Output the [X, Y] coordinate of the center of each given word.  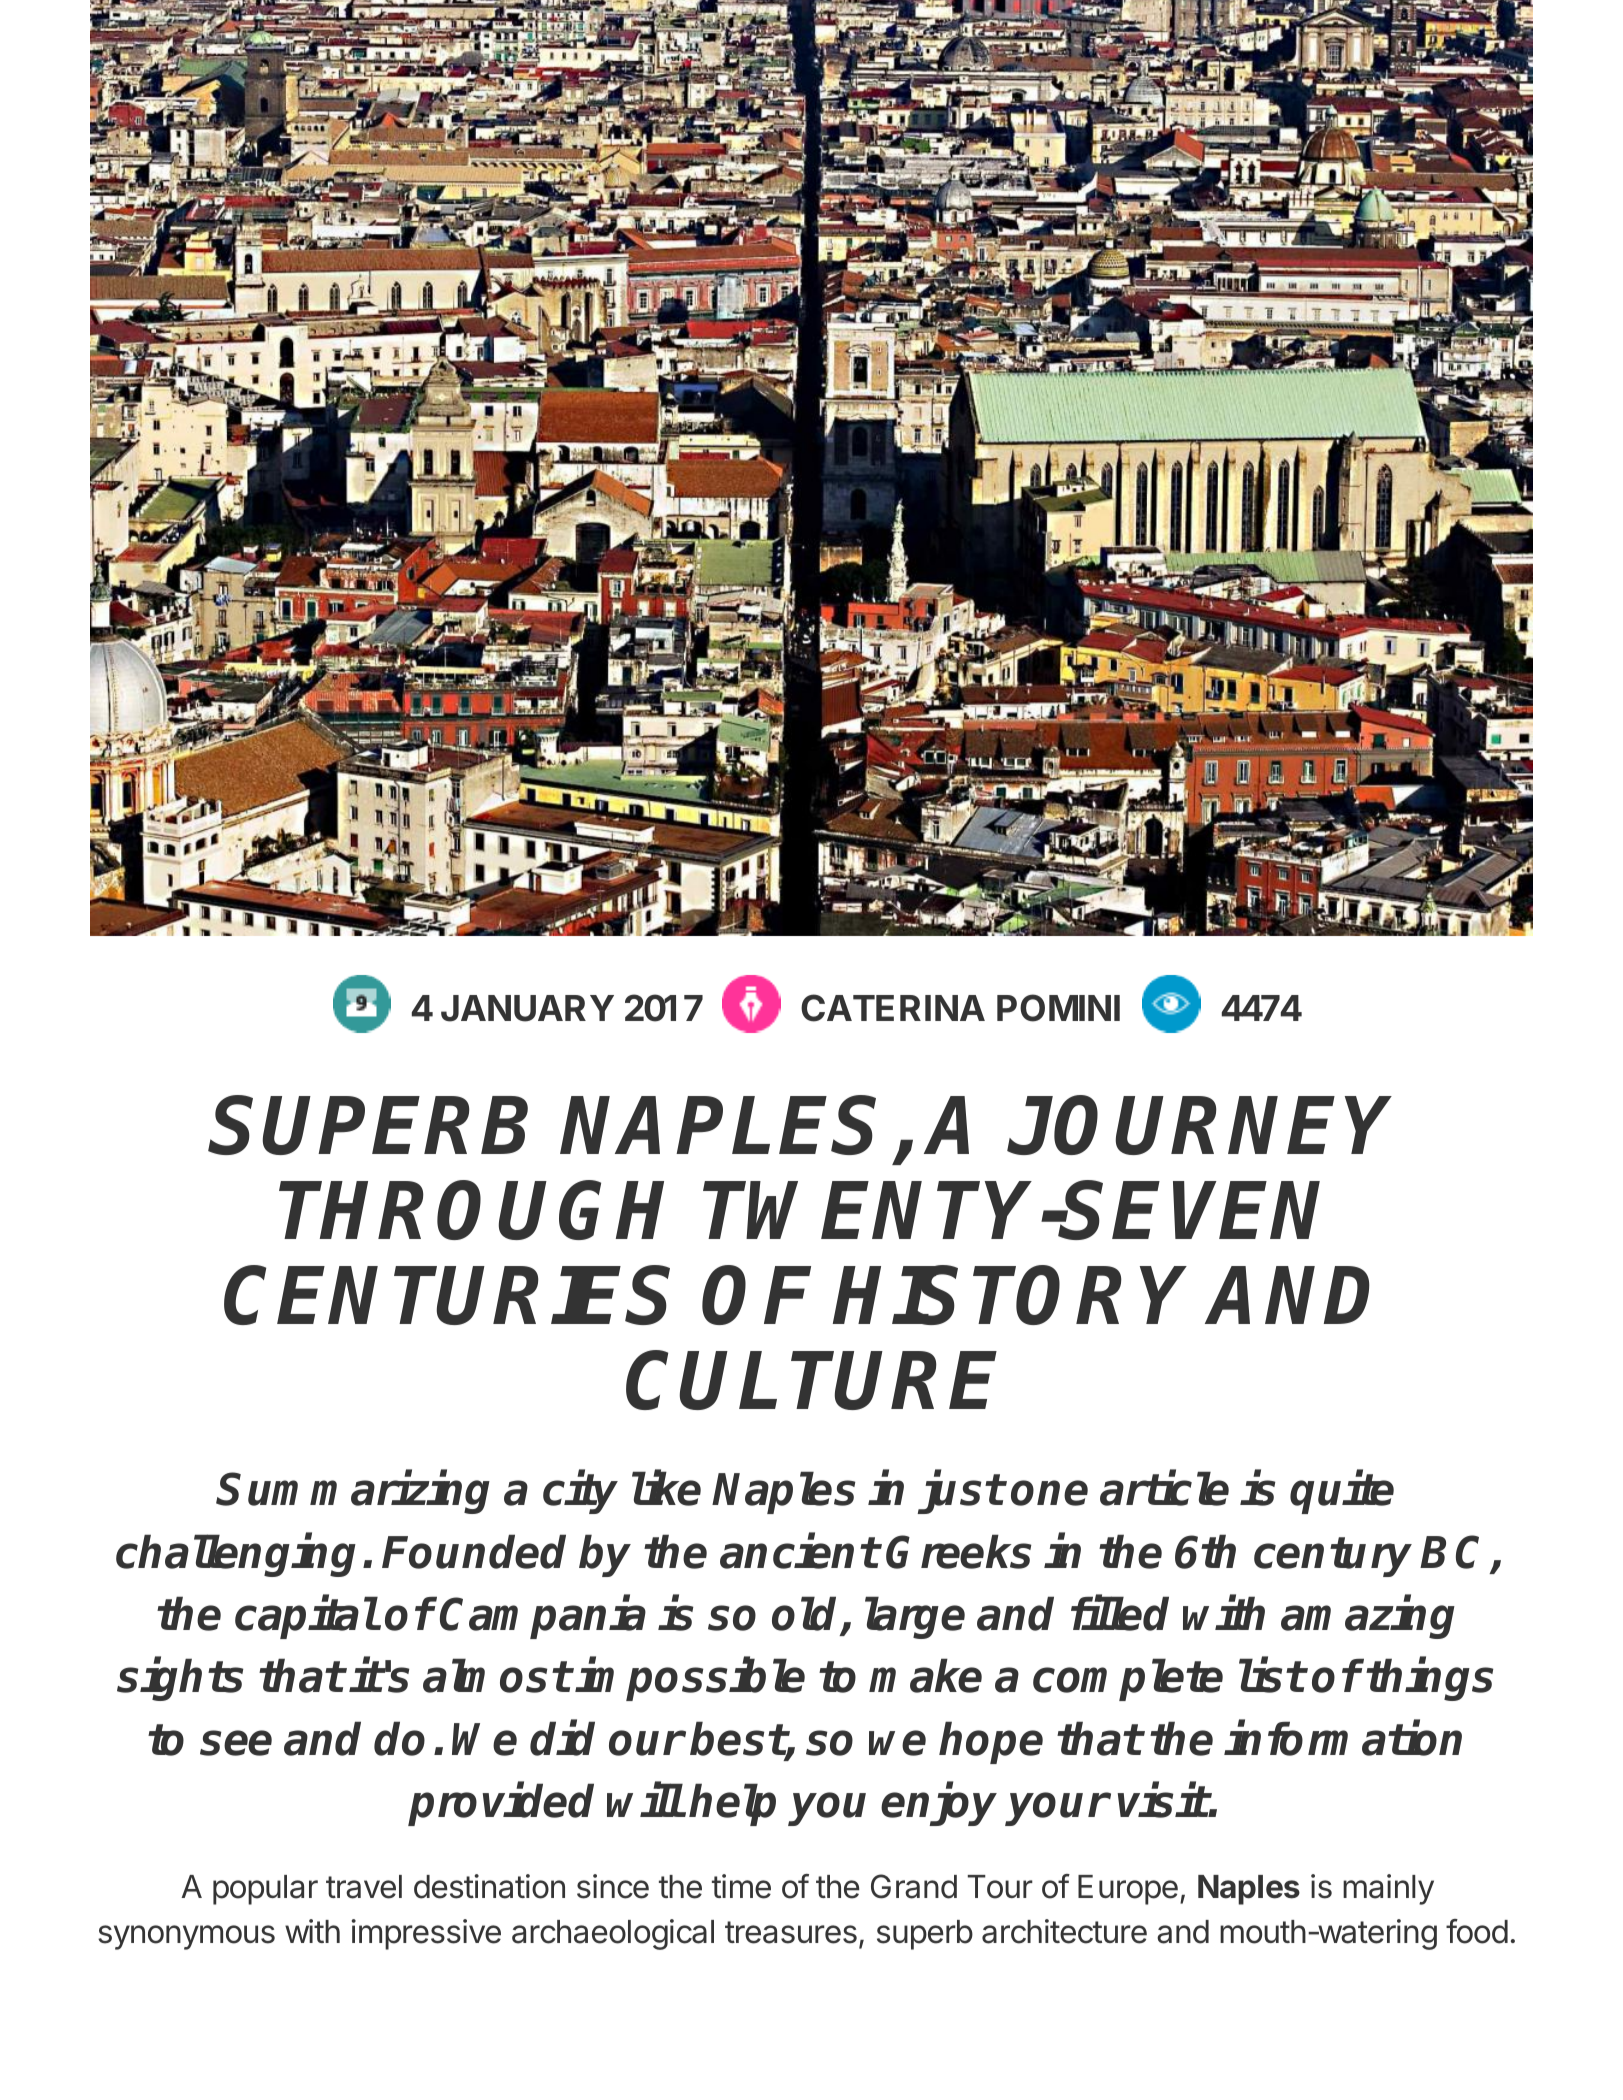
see [236, 1743]
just [960, 1493]
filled [1120, 1613]
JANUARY [527, 1008]
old [807, 1615]
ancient [799, 1551]
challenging [236, 1555]
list [1272, 1676]
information [1343, 1738]
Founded [474, 1551]
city [580, 1493]
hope [991, 1742]
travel [364, 1887]
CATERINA [893, 1008]
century [1333, 1557]
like [666, 1489]
